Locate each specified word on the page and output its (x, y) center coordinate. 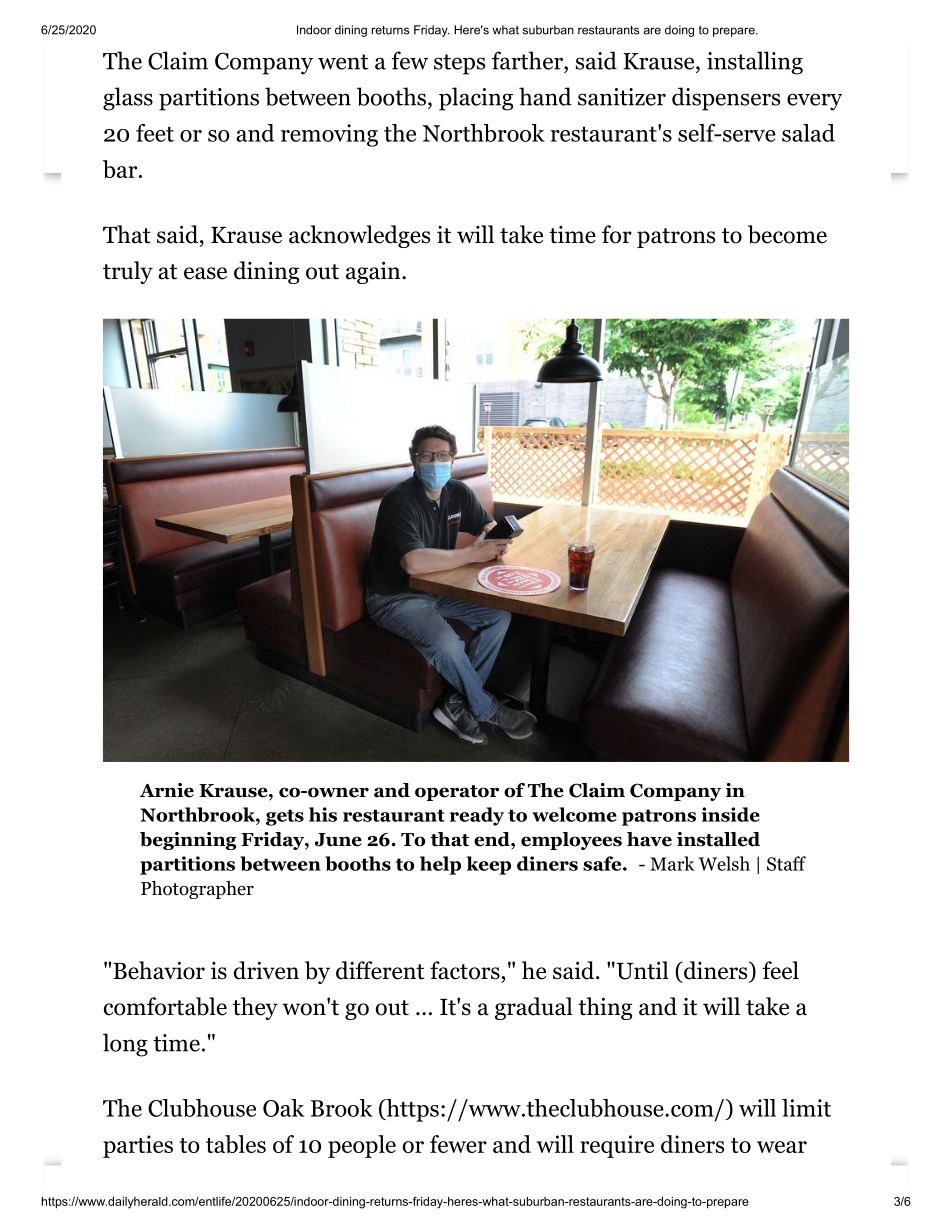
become (787, 234)
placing (476, 99)
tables (236, 1144)
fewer (458, 1144)
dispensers (726, 99)
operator (457, 793)
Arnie (166, 790)
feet (155, 133)
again (374, 272)
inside (731, 814)
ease (205, 273)
